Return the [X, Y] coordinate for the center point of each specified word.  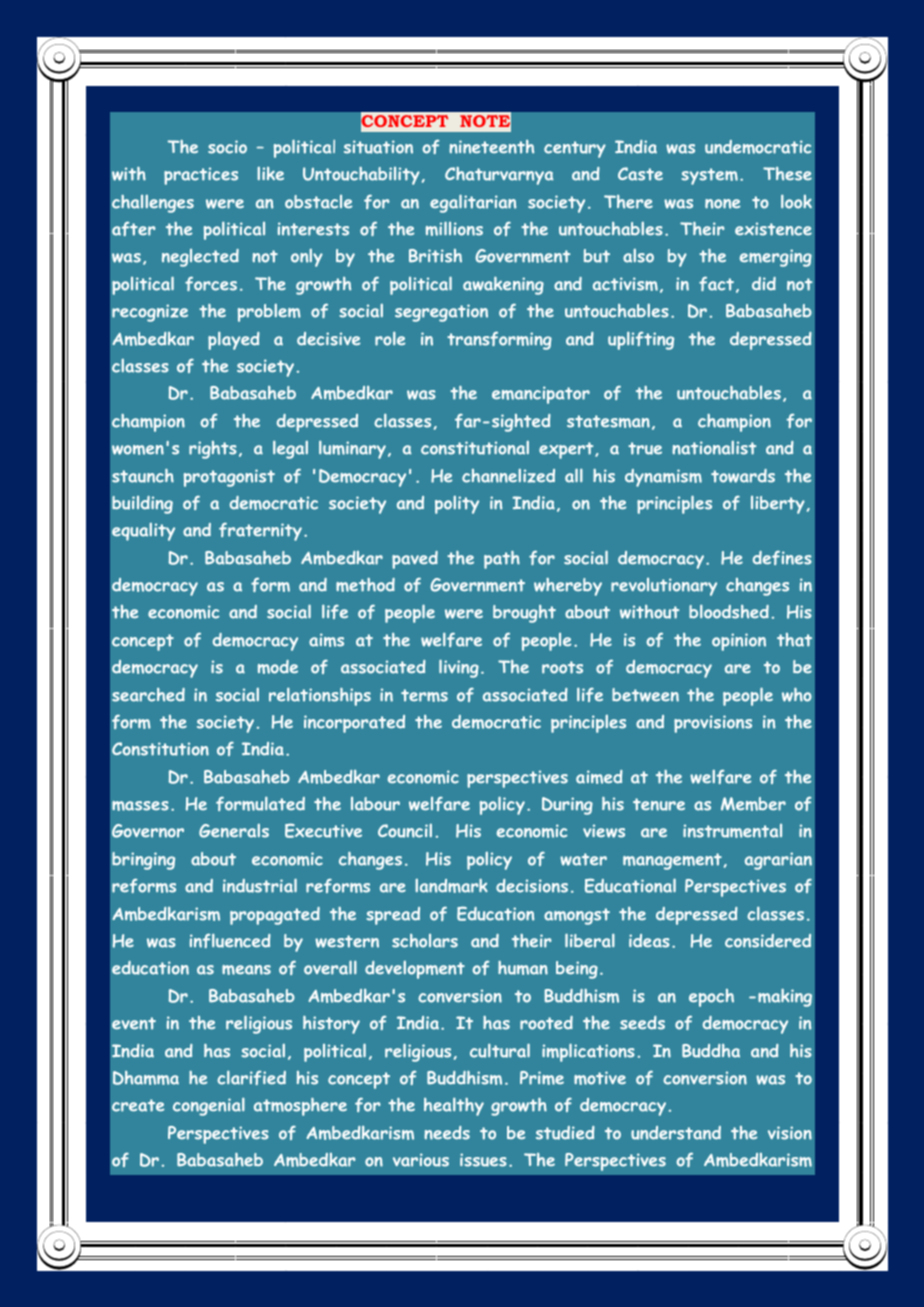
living [459, 668]
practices [201, 176]
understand [676, 1133]
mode [278, 667]
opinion [739, 642]
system [709, 176]
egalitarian [473, 203]
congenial [209, 1106]
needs [447, 1133]
